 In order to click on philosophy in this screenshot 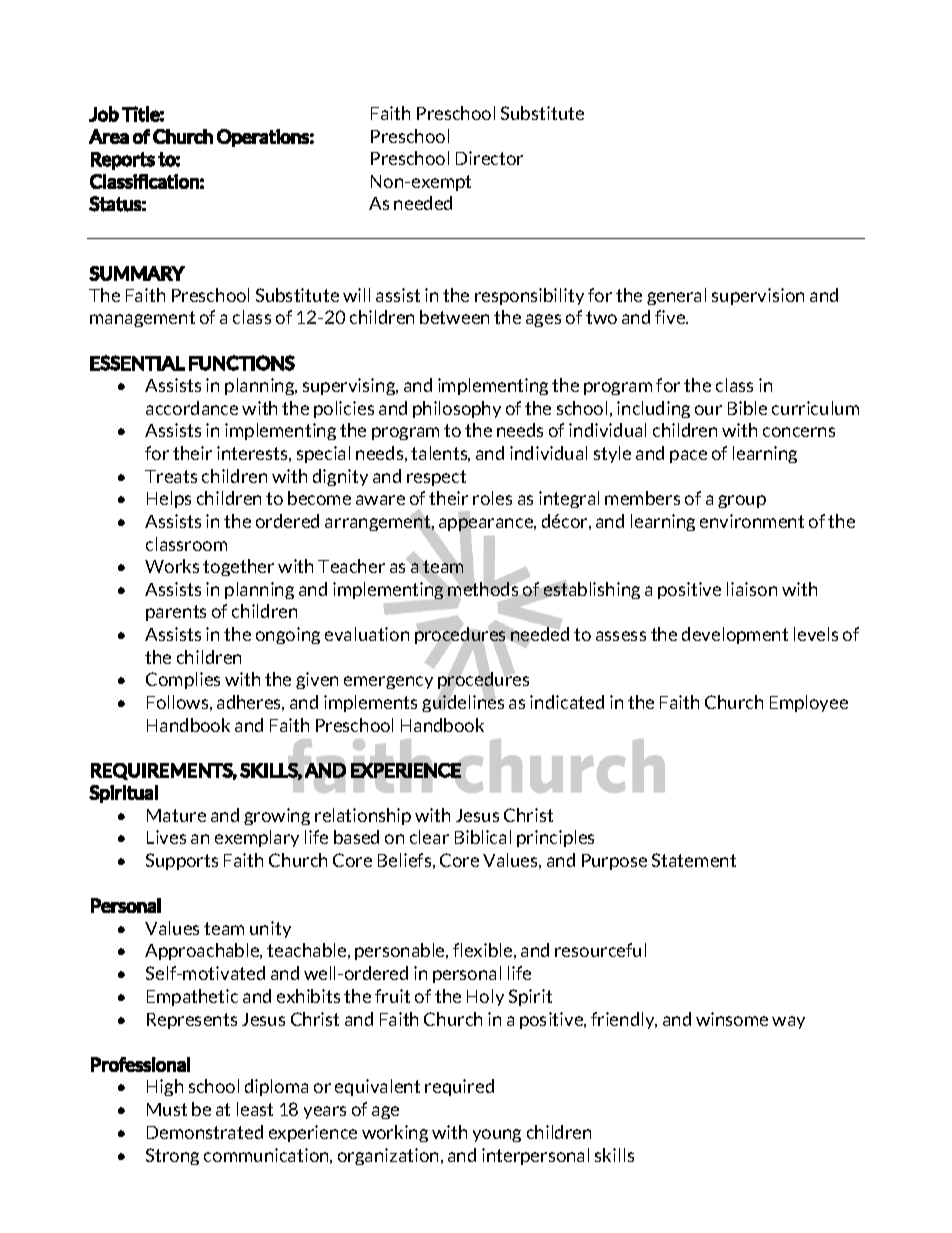, I will do `click(457, 409)`.
